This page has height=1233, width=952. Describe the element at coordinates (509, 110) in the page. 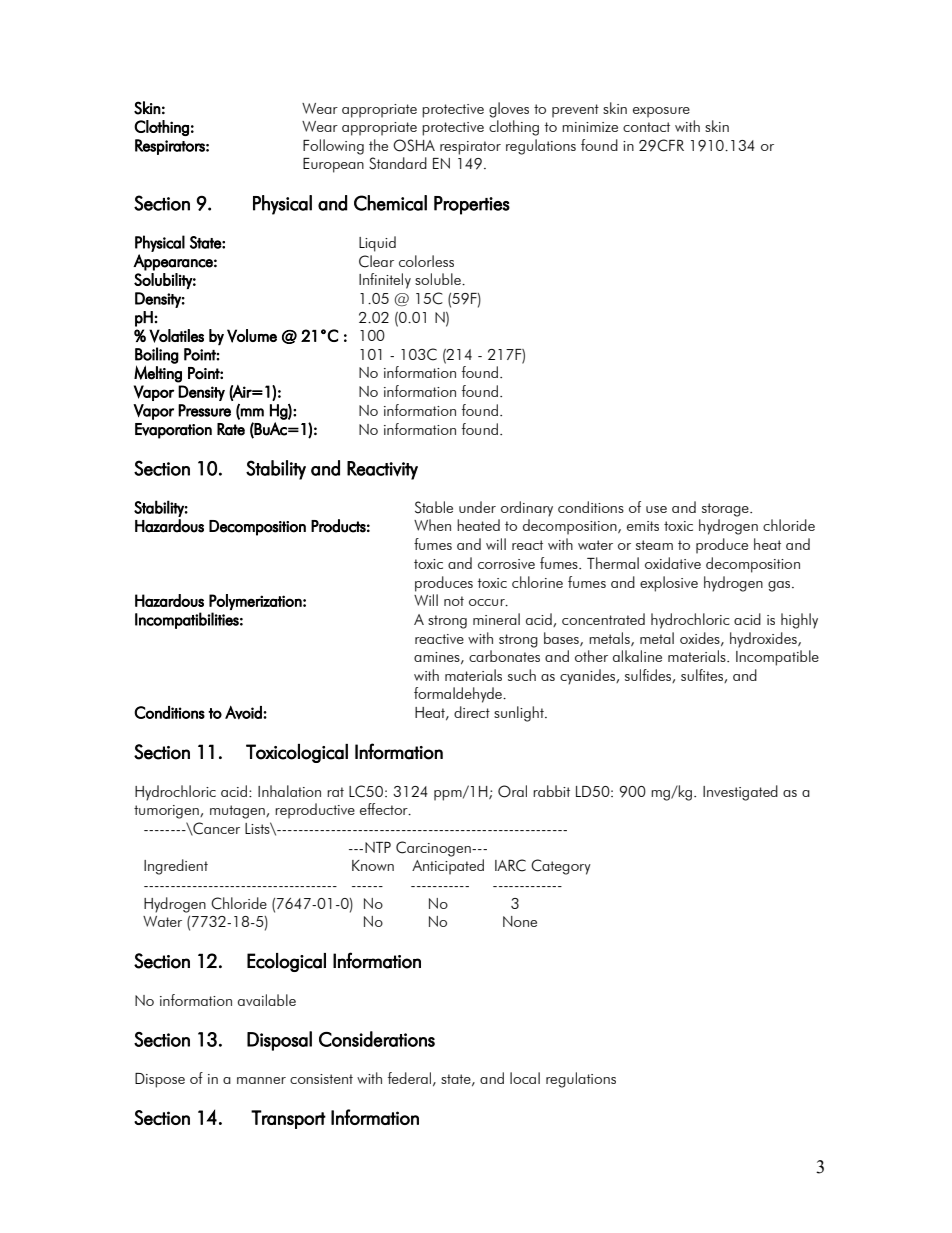

I see `gloves` at that location.
